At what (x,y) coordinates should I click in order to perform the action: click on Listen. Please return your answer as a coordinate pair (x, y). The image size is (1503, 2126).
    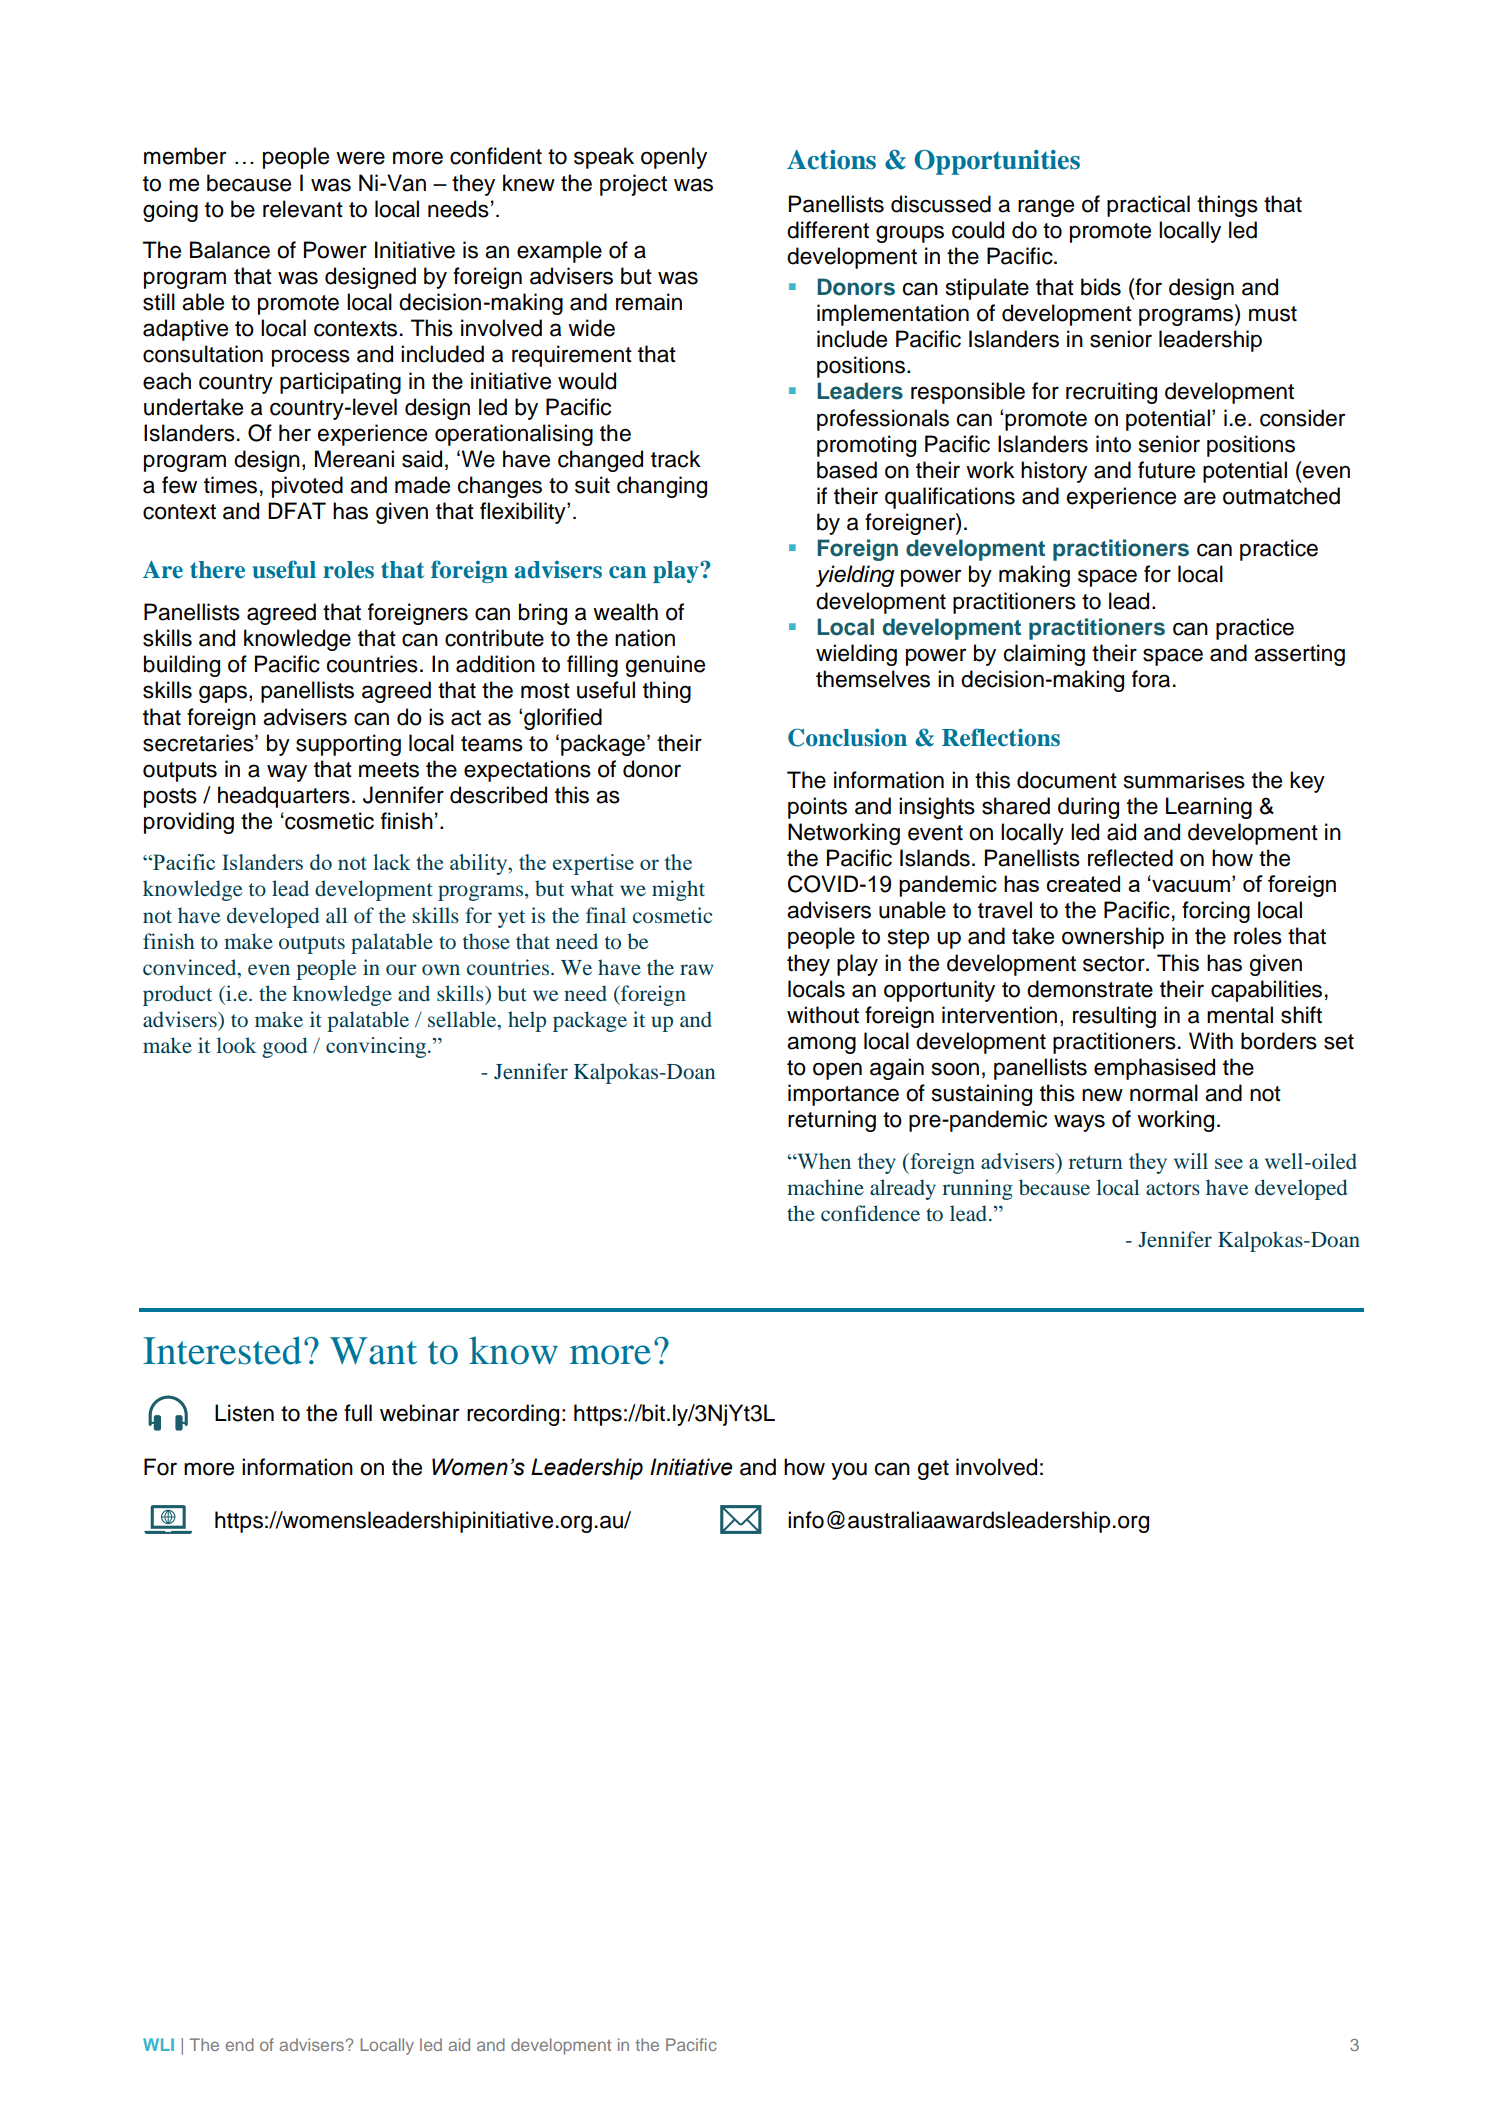
    Looking at the image, I should click on (244, 1413).
